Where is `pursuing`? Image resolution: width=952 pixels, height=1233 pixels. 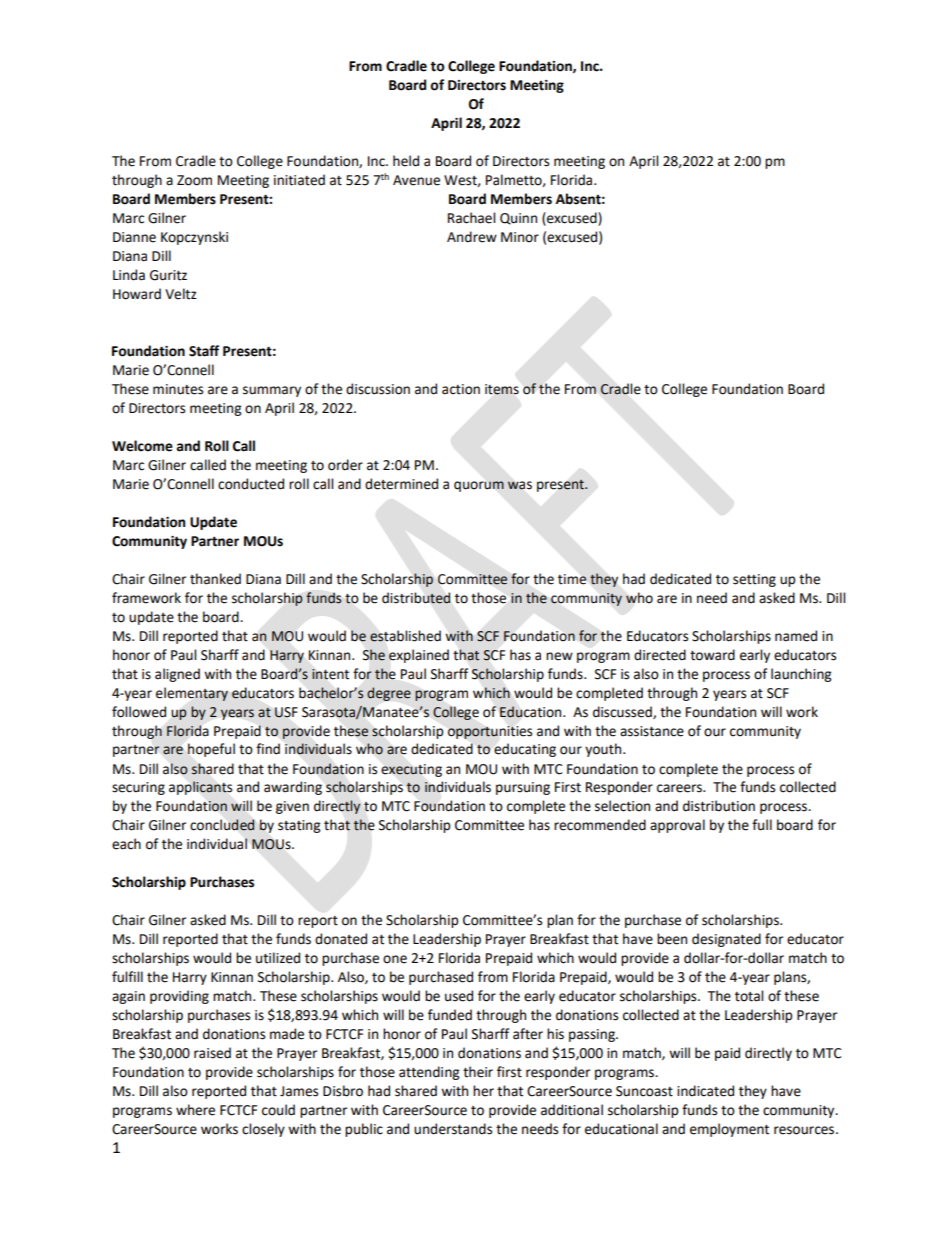 pursuing is located at coordinates (523, 788).
